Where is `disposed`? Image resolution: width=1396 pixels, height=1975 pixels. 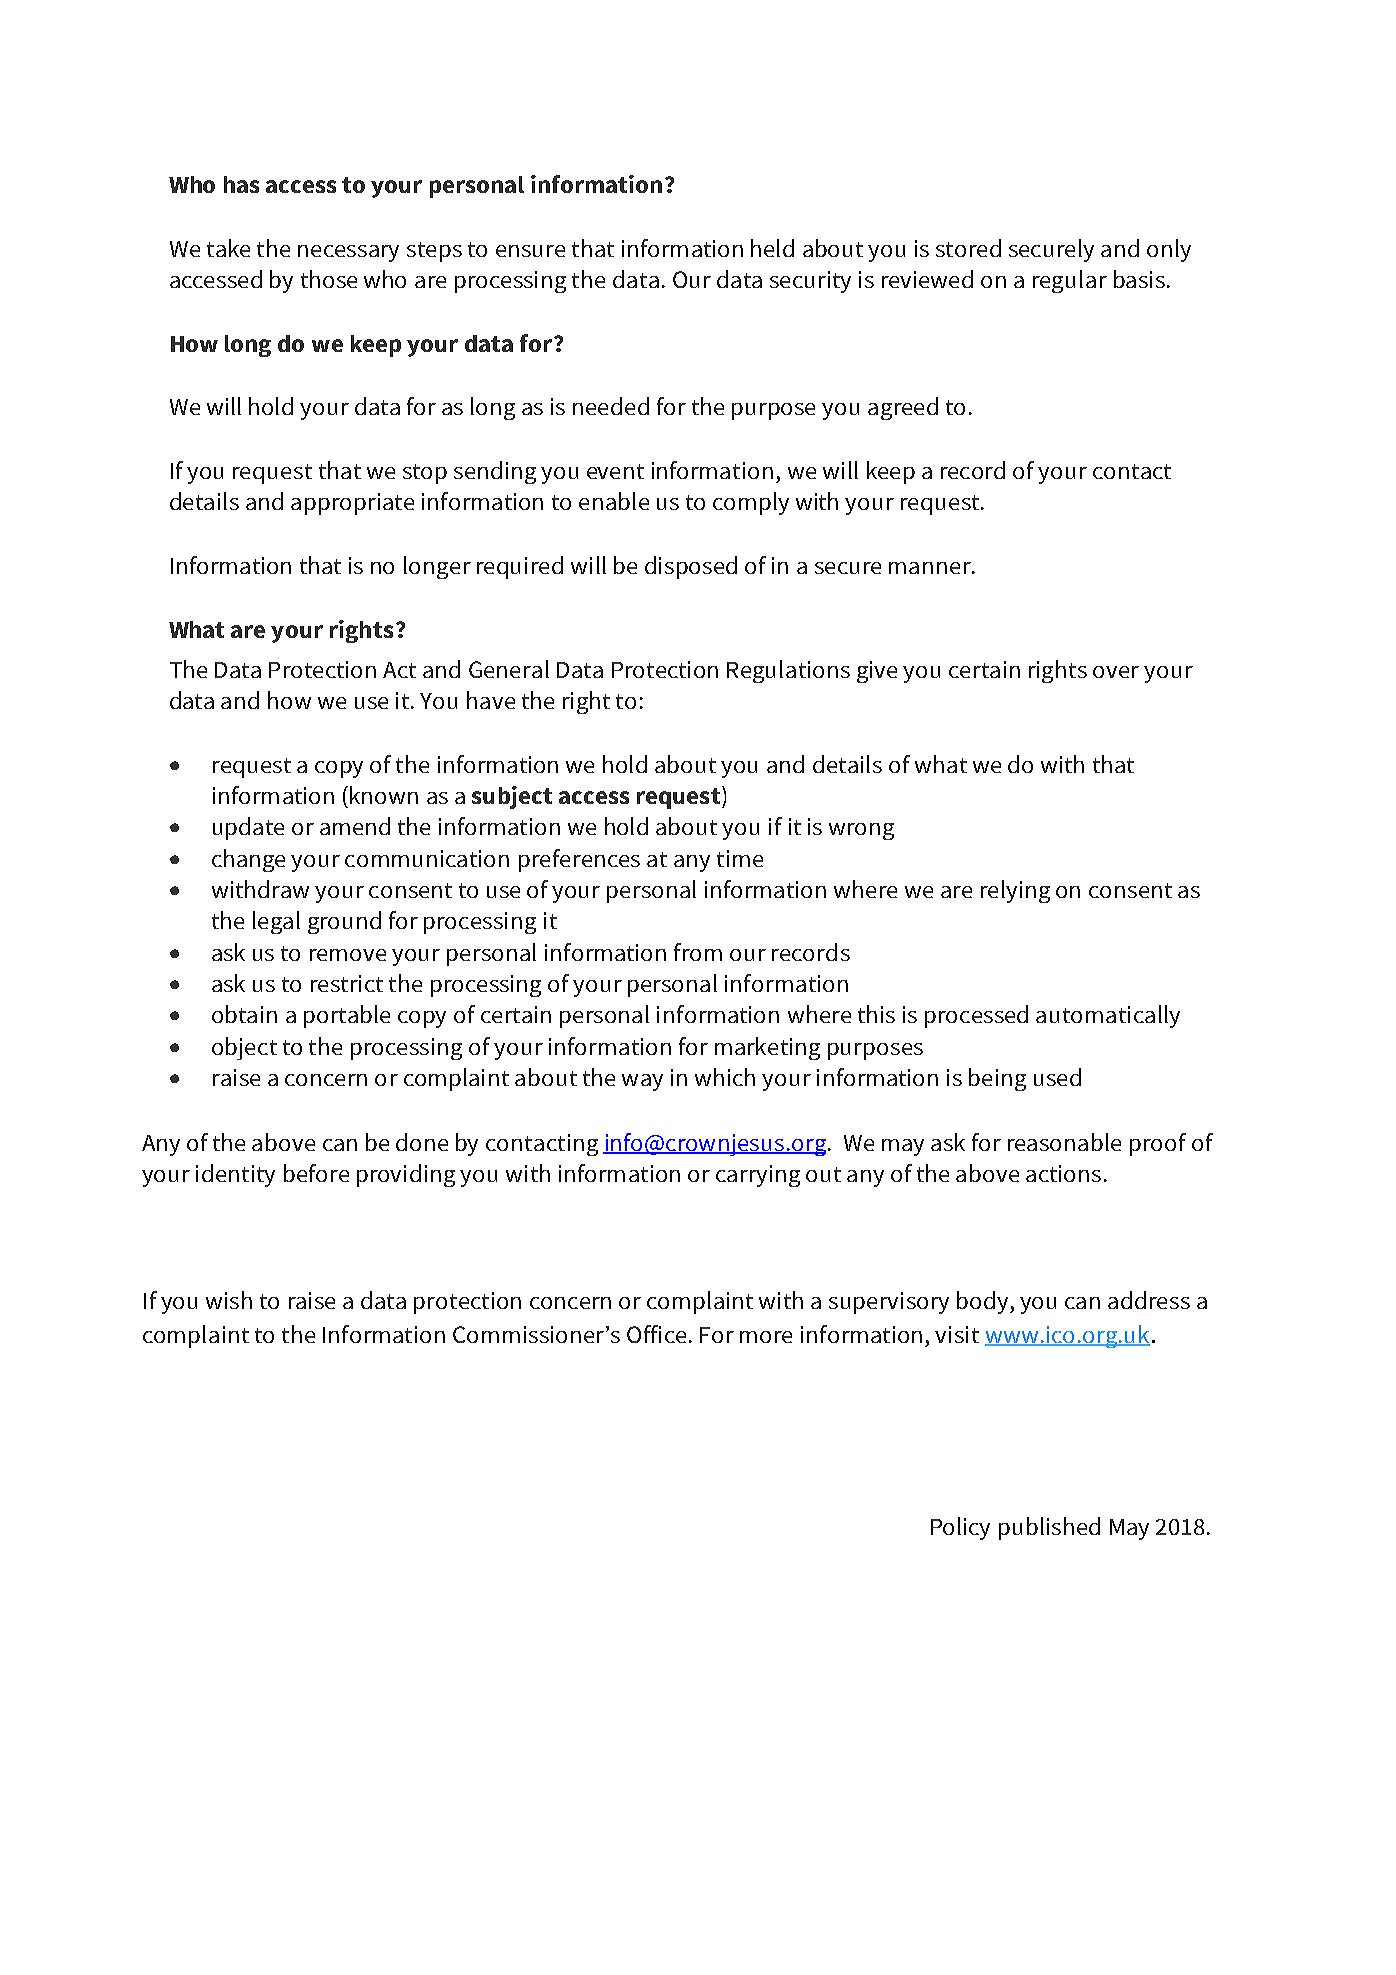
disposed is located at coordinates (691, 567).
